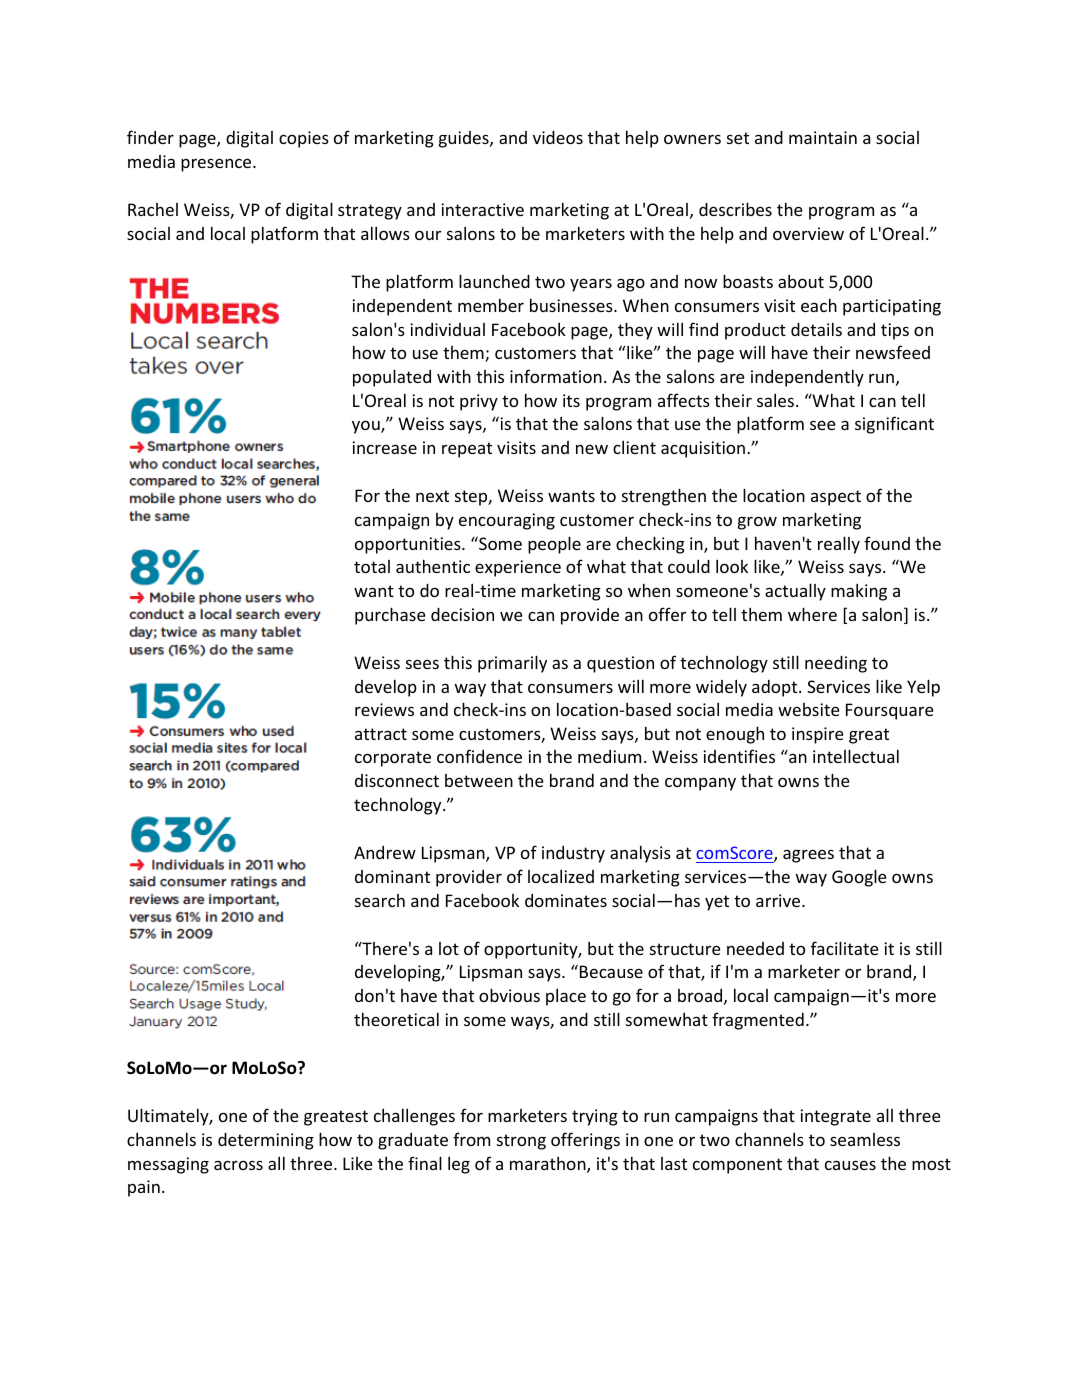 The image size is (1078, 1395). I want to click on reviews, so click(384, 709).
